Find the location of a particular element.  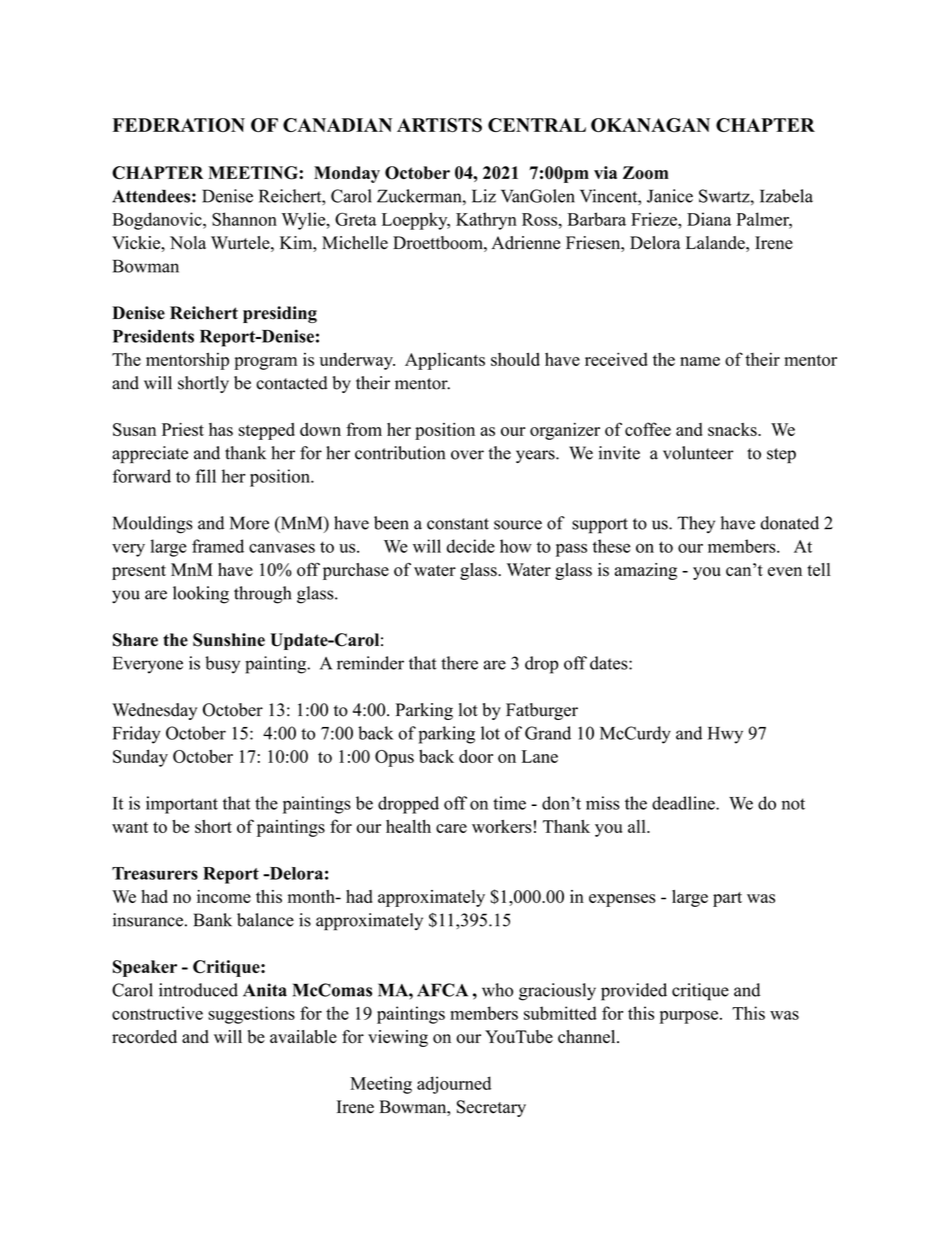

important is located at coordinates (182, 805).
